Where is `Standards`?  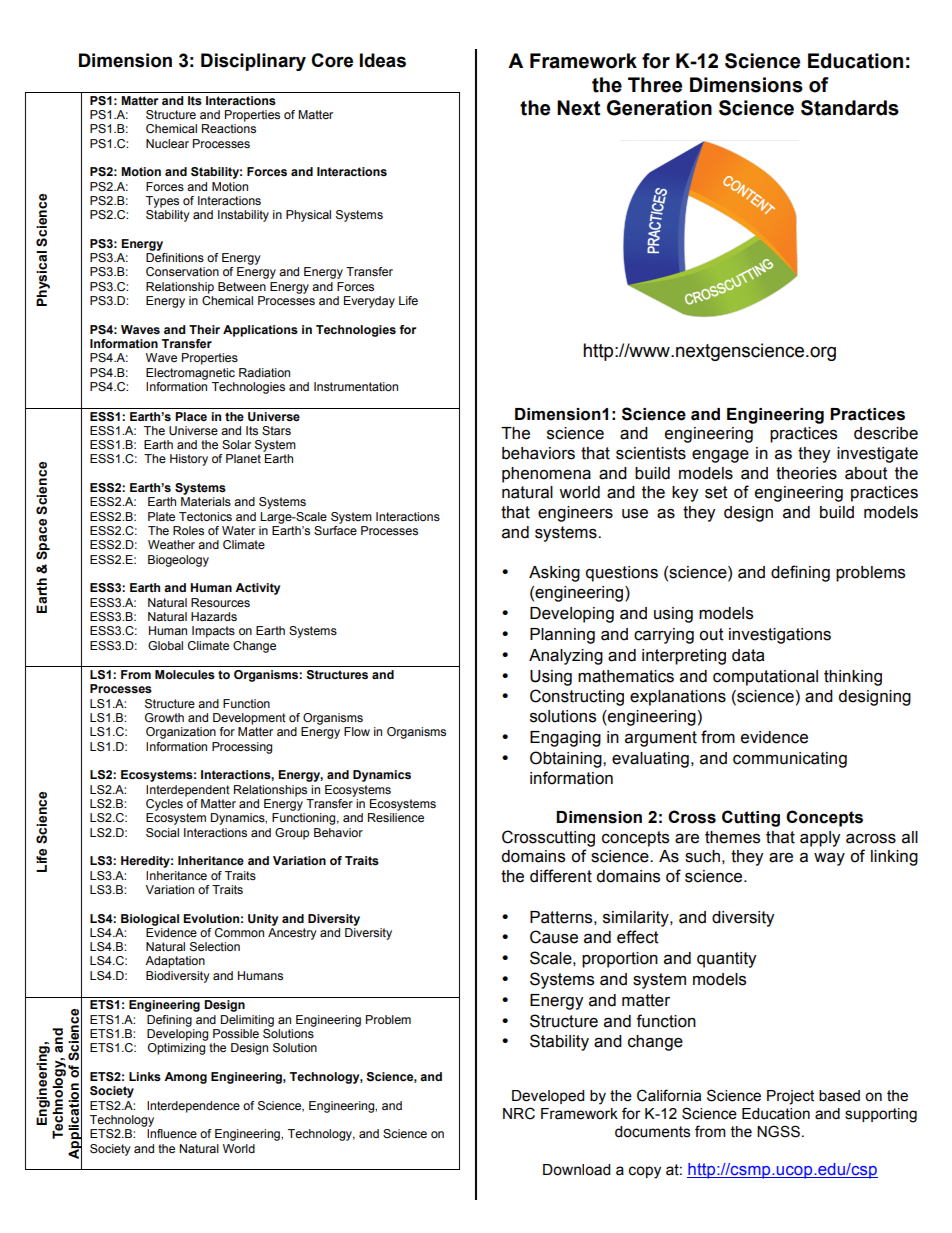 Standards is located at coordinates (850, 108).
